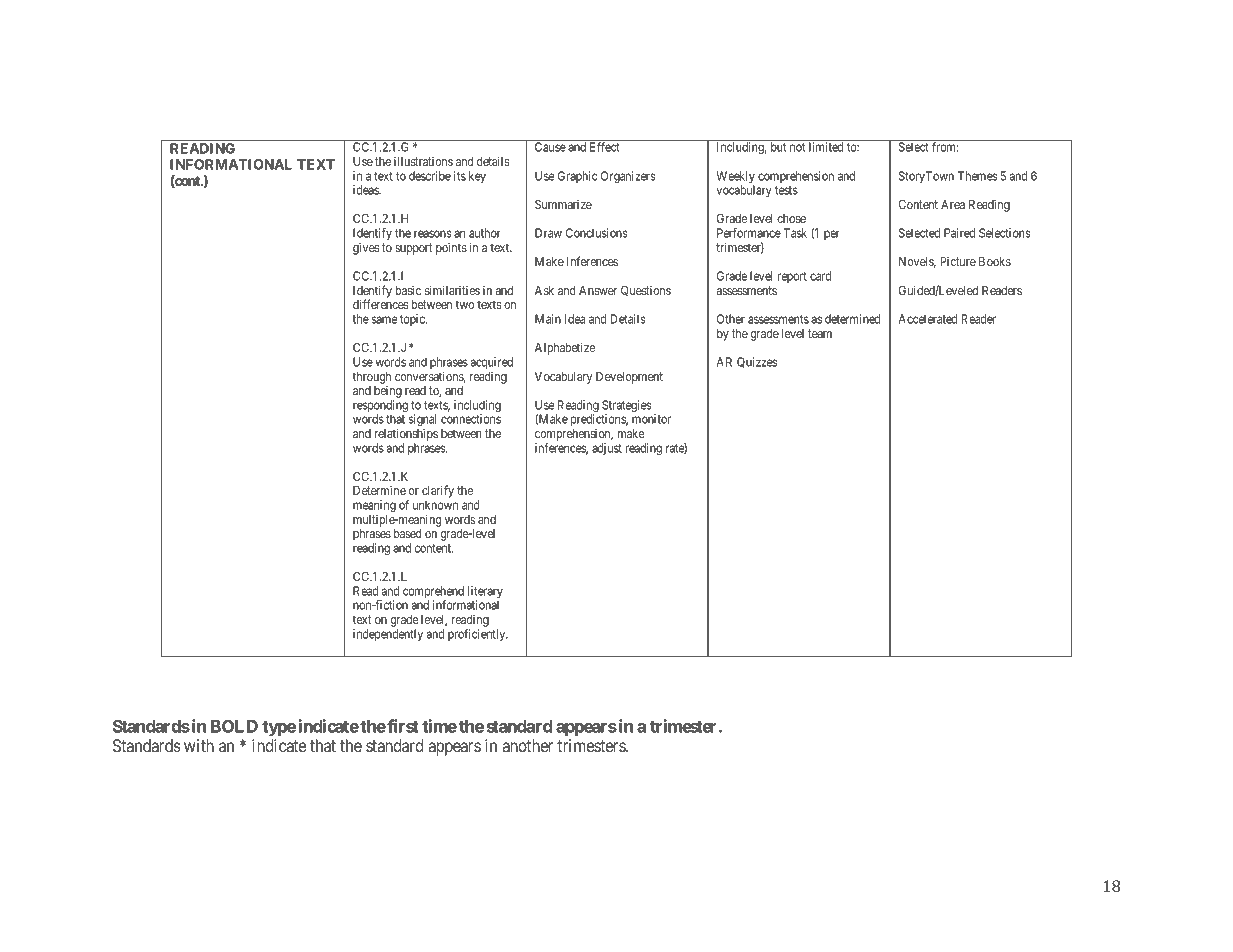  What do you see at coordinates (279, 728) in the image?
I see `type` at bounding box center [279, 728].
